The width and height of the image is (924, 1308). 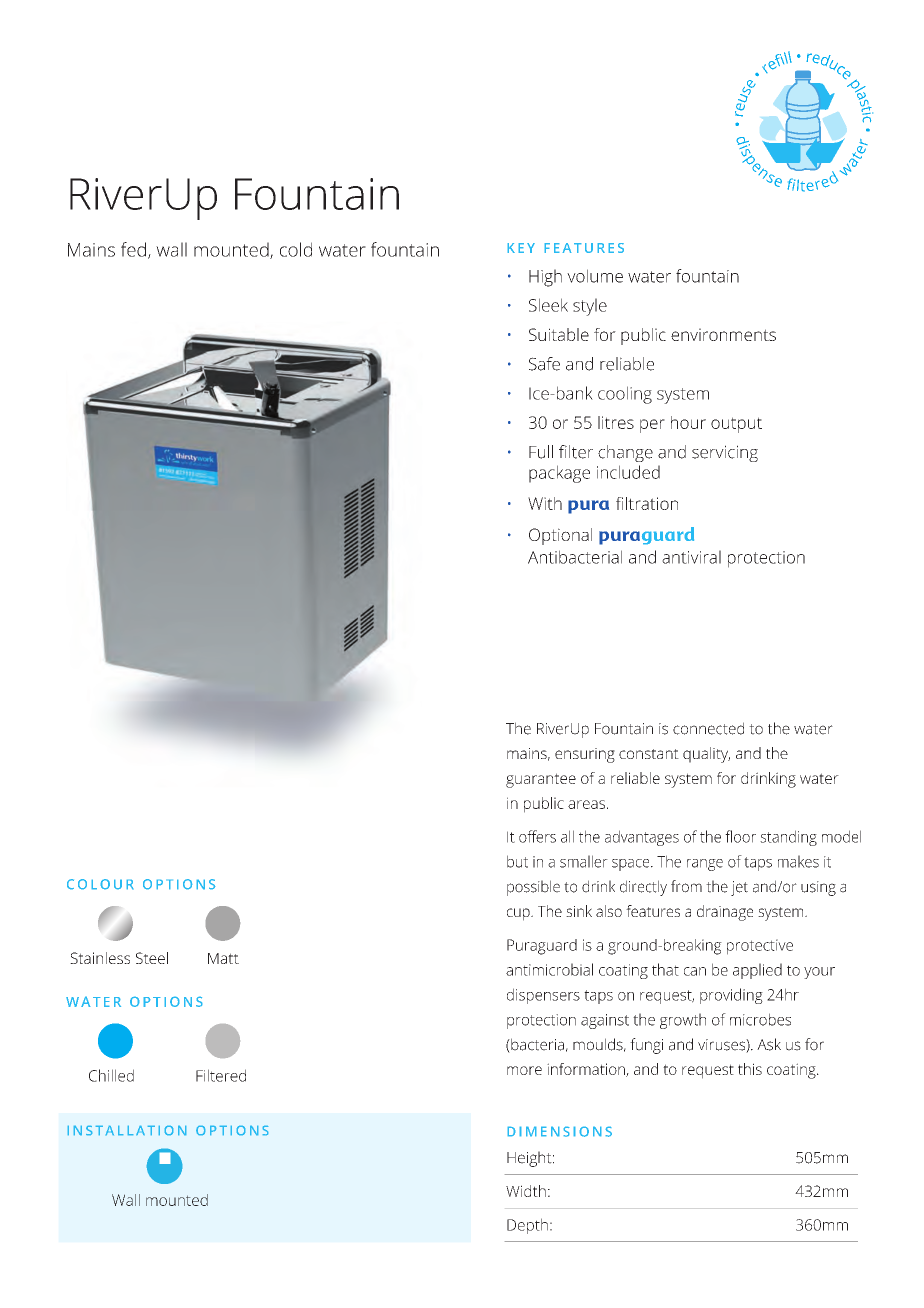 I want to click on environments, so click(x=723, y=334).
